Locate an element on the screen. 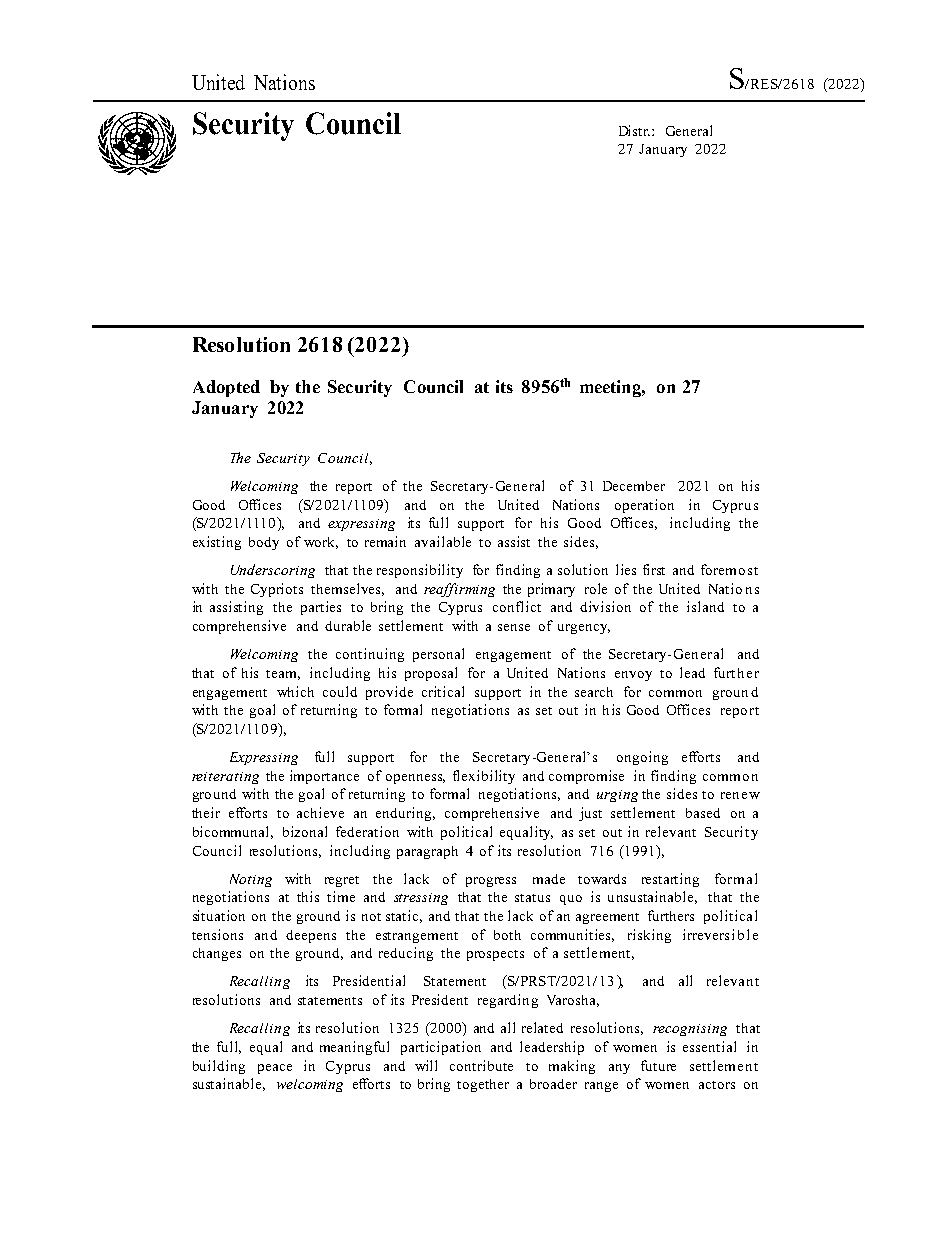  Noting is located at coordinates (251, 880).
